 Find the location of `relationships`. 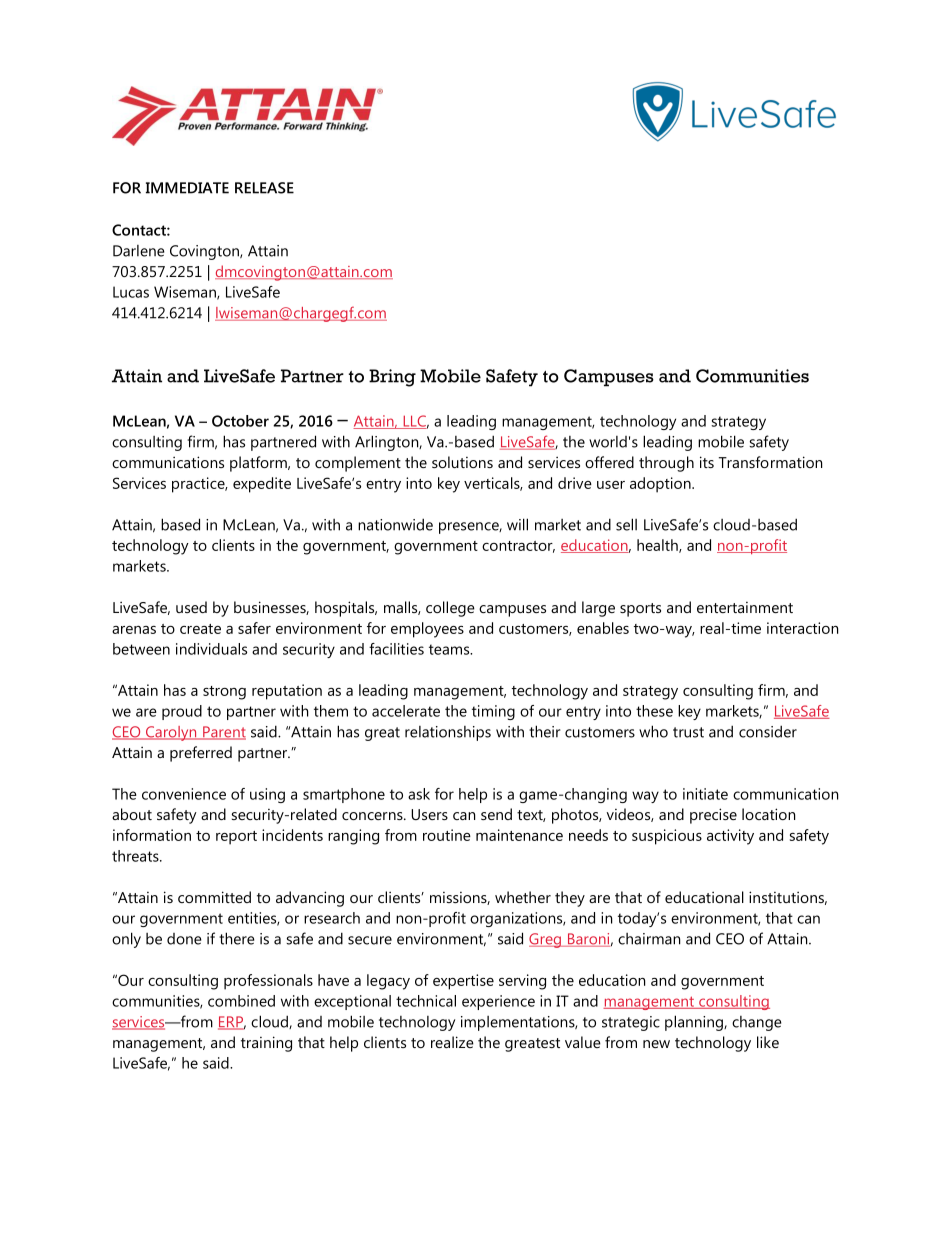

relationships is located at coordinates (448, 733).
